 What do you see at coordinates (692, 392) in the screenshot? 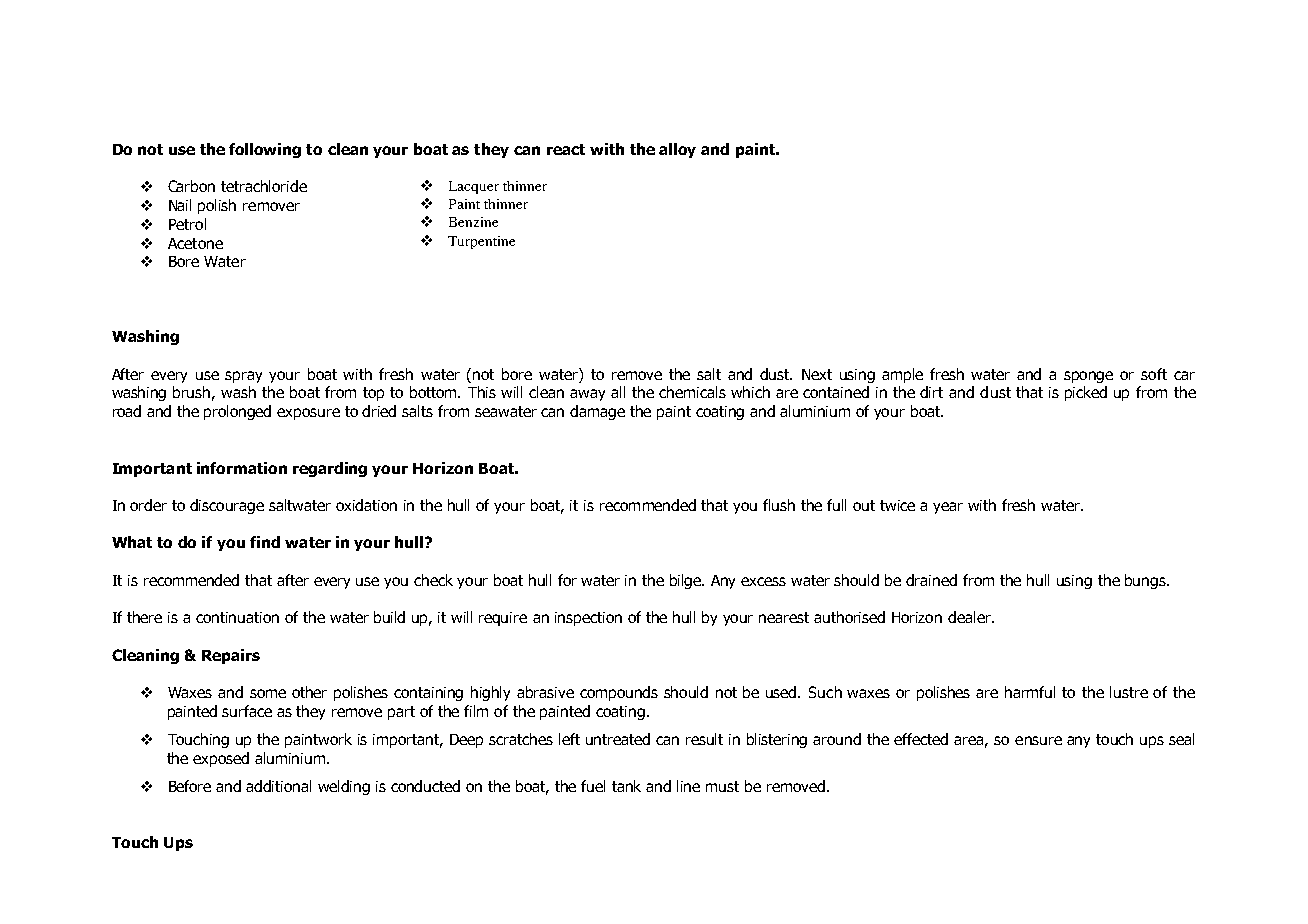
I see `chemicals` at bounding box center [692, 392].
